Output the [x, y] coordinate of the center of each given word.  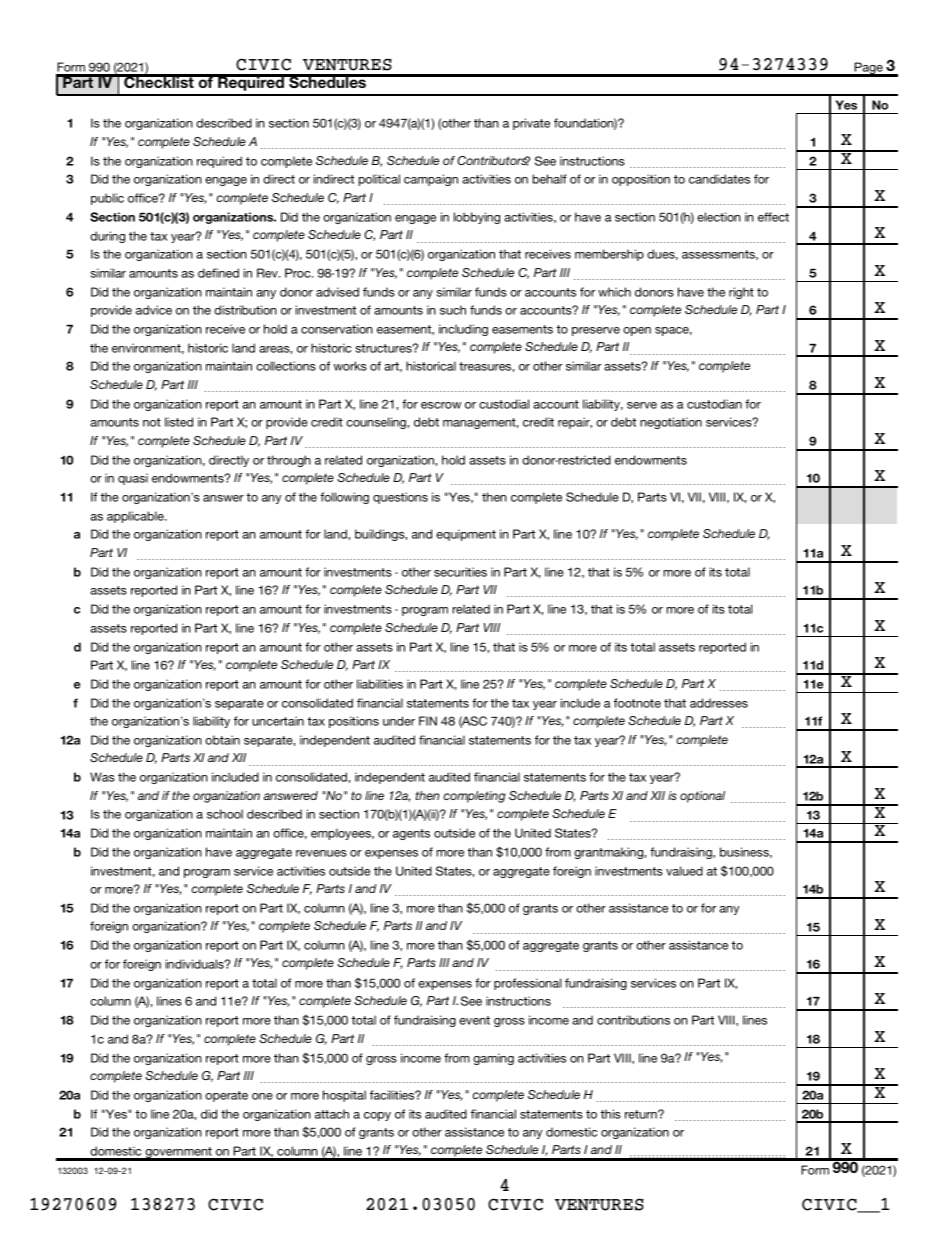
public [107, 199]
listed [179, 422]
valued [684, 871]
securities [460, 572]
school [225, 814]
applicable [136, 517]
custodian [714, 404]
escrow [441, 405]
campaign [431, 180]
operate [226, 1096]
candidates [719, 179]
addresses [719, 703]
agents [411, 834]
